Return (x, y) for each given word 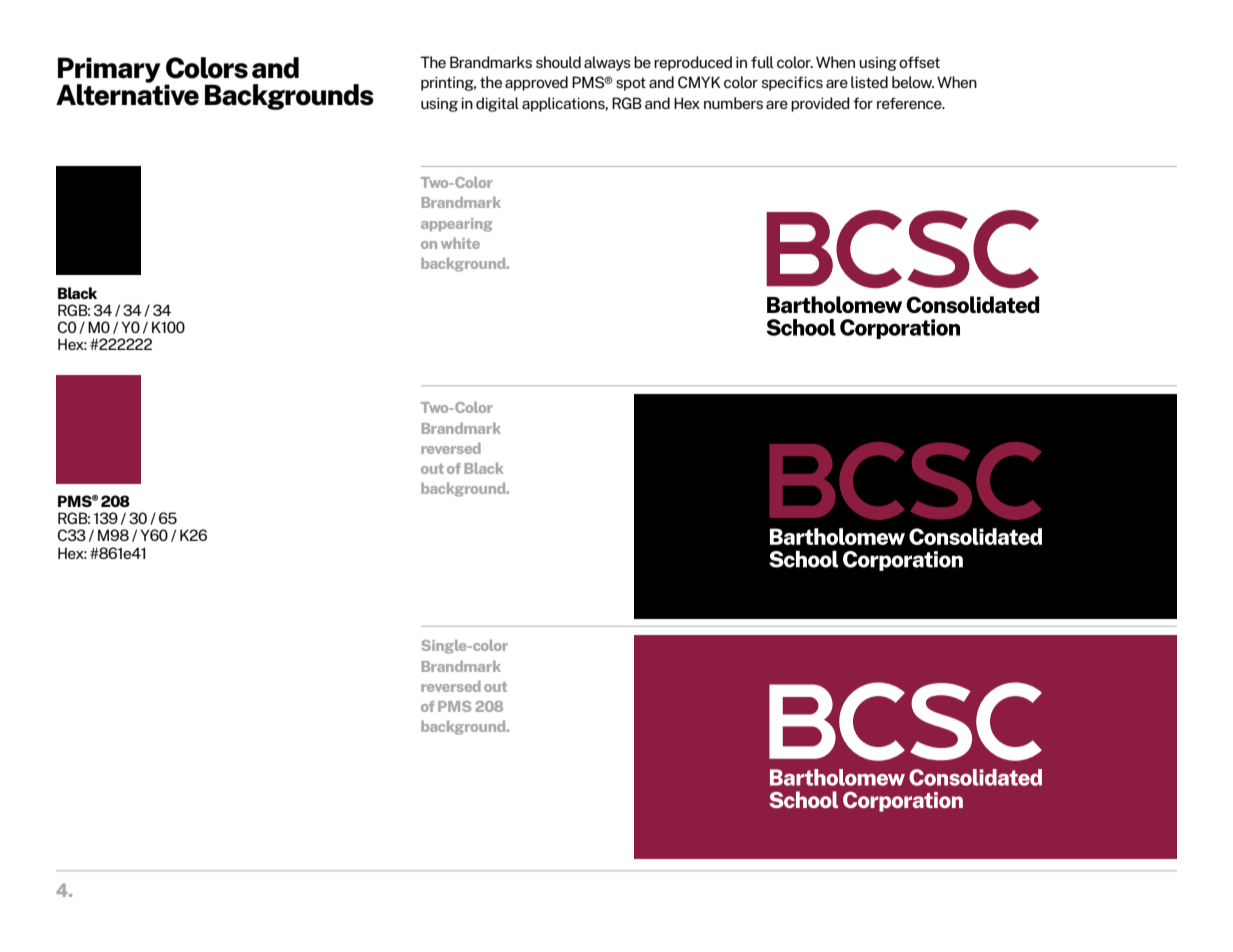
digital (497, 104)
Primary (109, 71)
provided (820, 104)
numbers (733, 103)
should (558, 62)
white (460, 243)
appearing (457, 225)
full (762, 62)
